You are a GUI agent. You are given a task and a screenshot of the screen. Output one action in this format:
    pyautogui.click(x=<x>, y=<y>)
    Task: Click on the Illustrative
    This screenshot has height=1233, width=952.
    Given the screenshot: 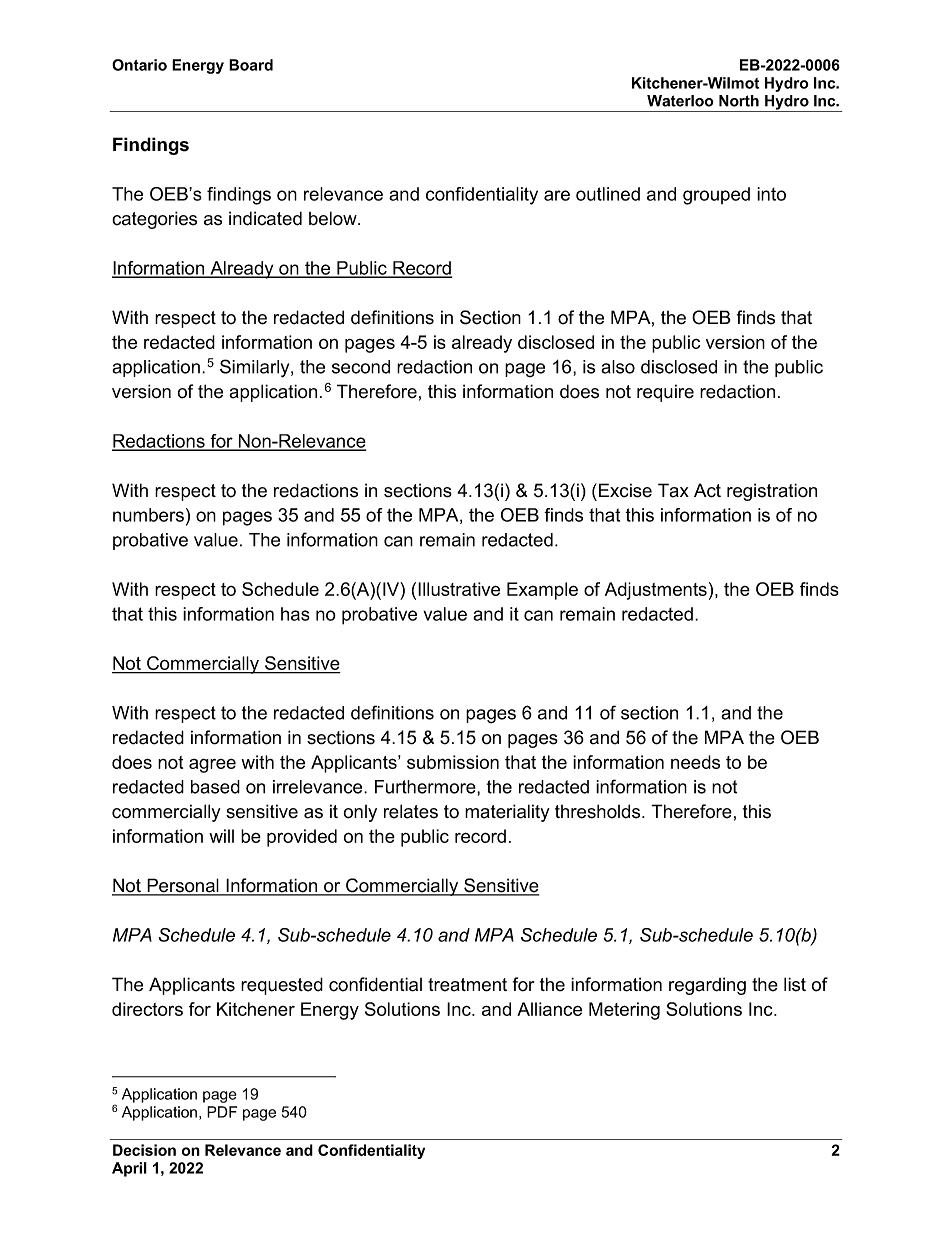 What is the action you would take?
    pyautogui.click(x=459, y=589)
